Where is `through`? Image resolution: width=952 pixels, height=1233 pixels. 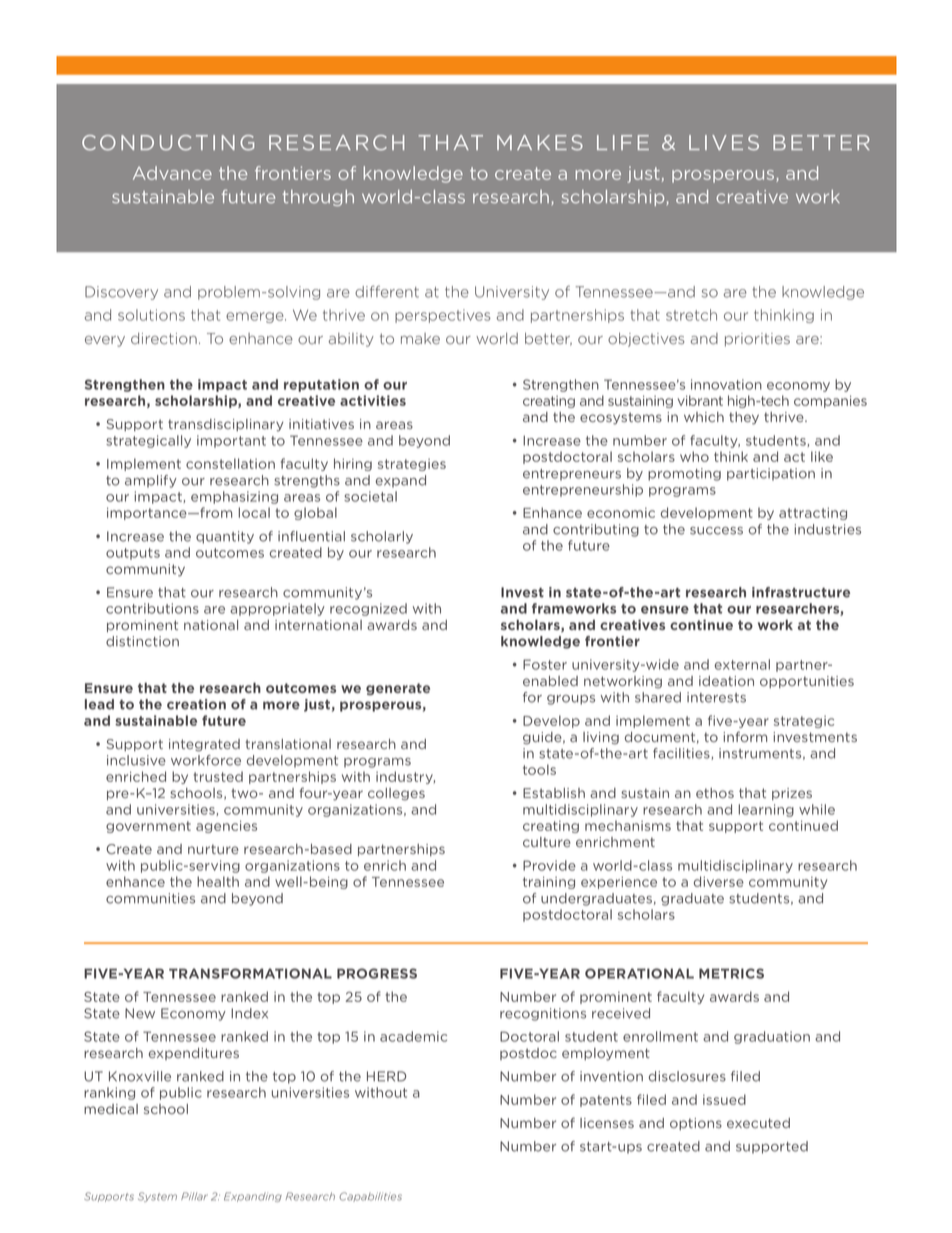 through is located at coordinates (318, 198).
